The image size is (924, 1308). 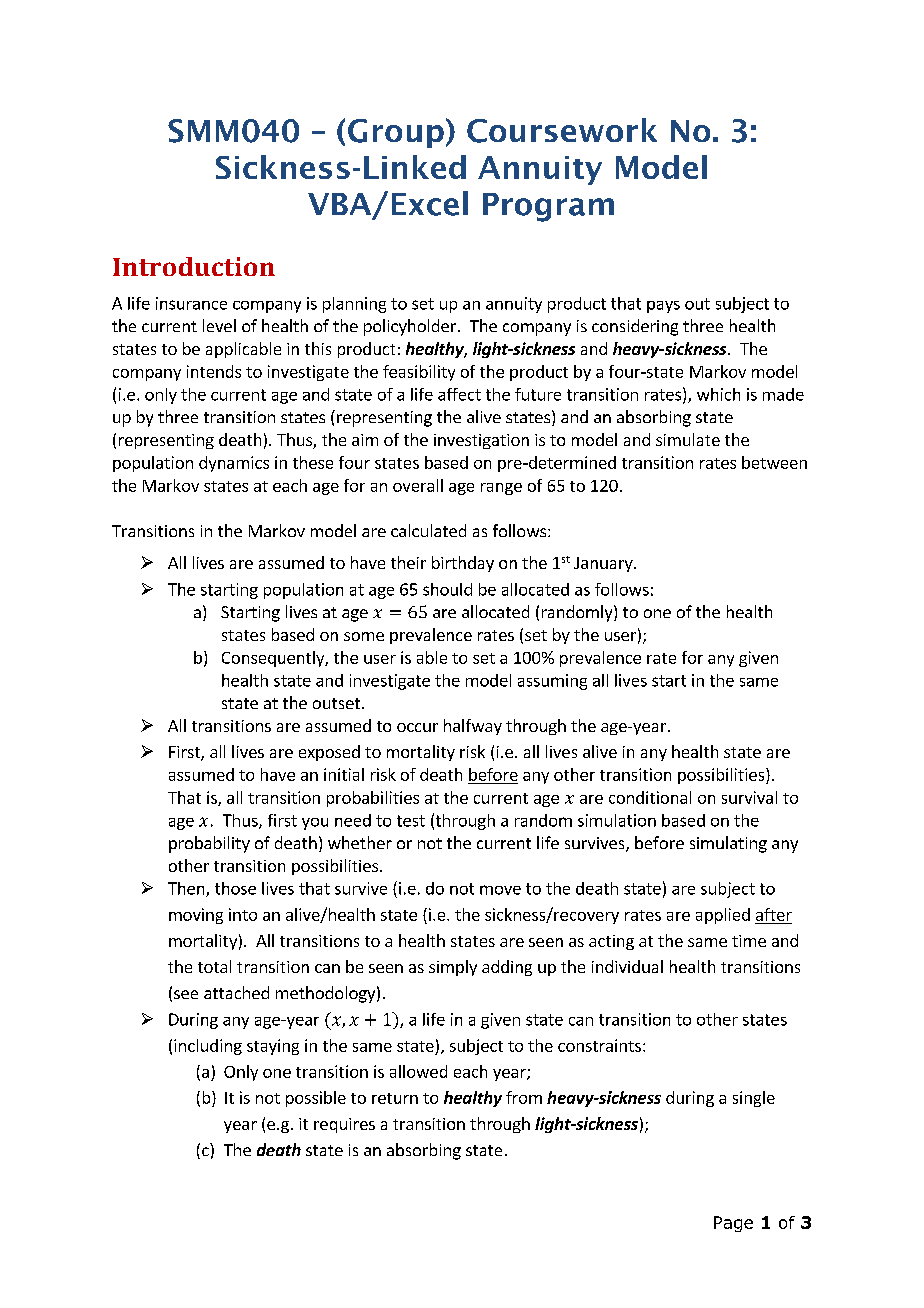 I want to click on Introduction, so click(x=194, y=266).
